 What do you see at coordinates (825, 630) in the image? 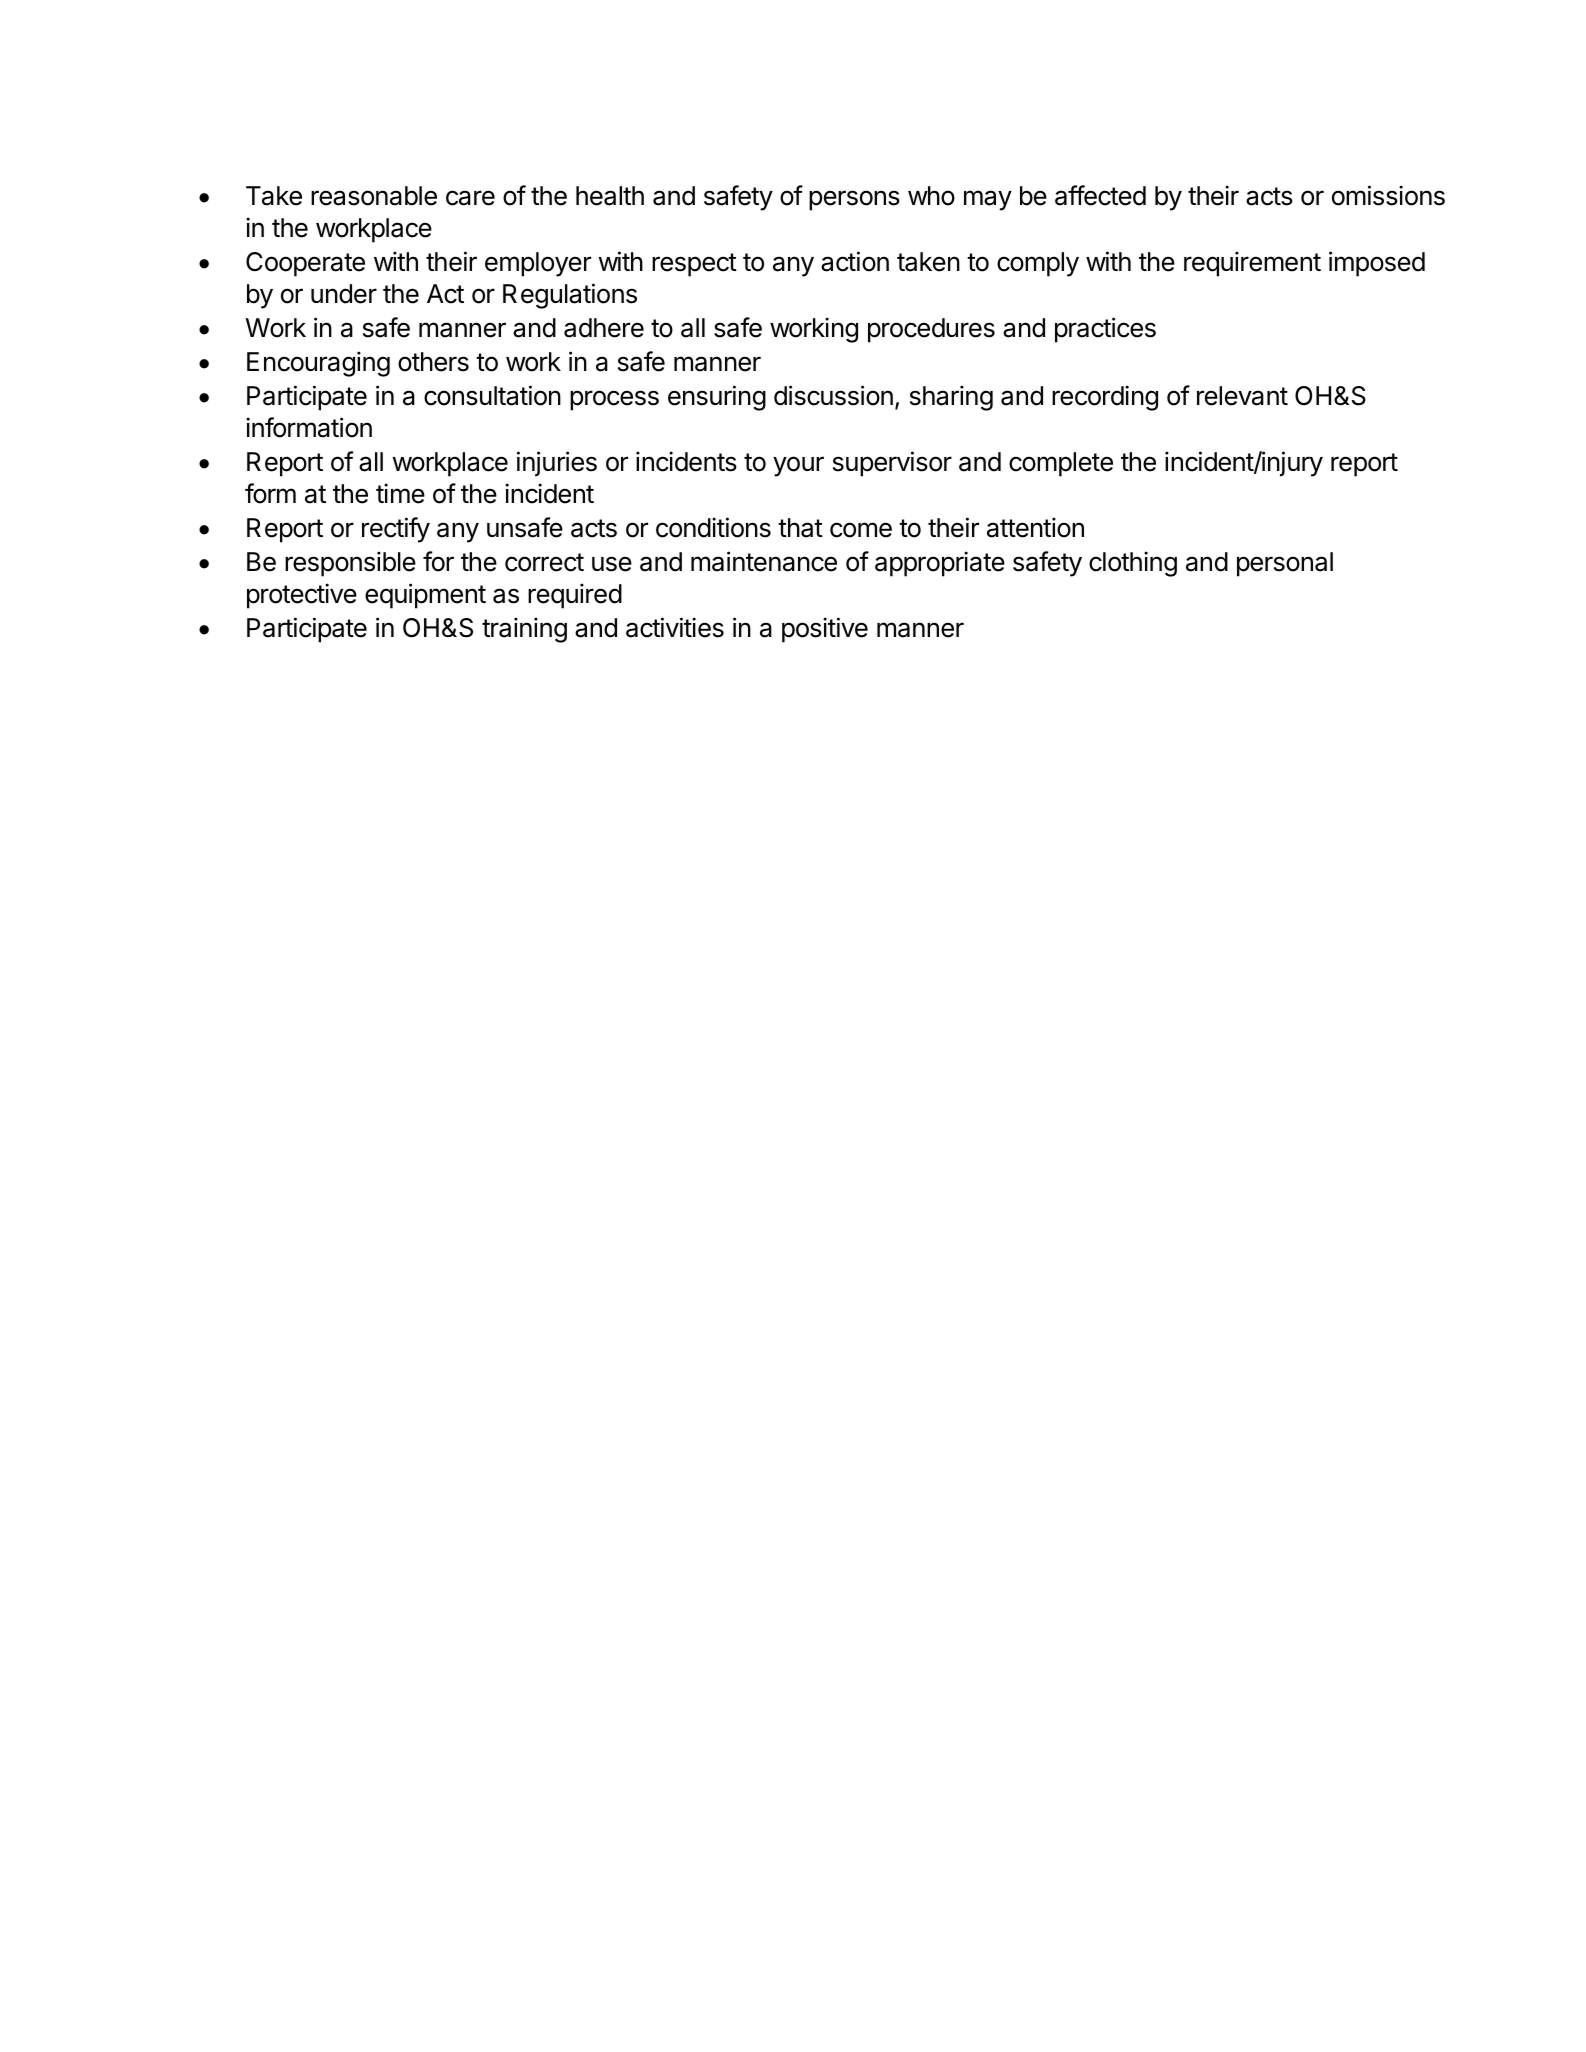
I see `positive` at bounding box center [825, 630].
